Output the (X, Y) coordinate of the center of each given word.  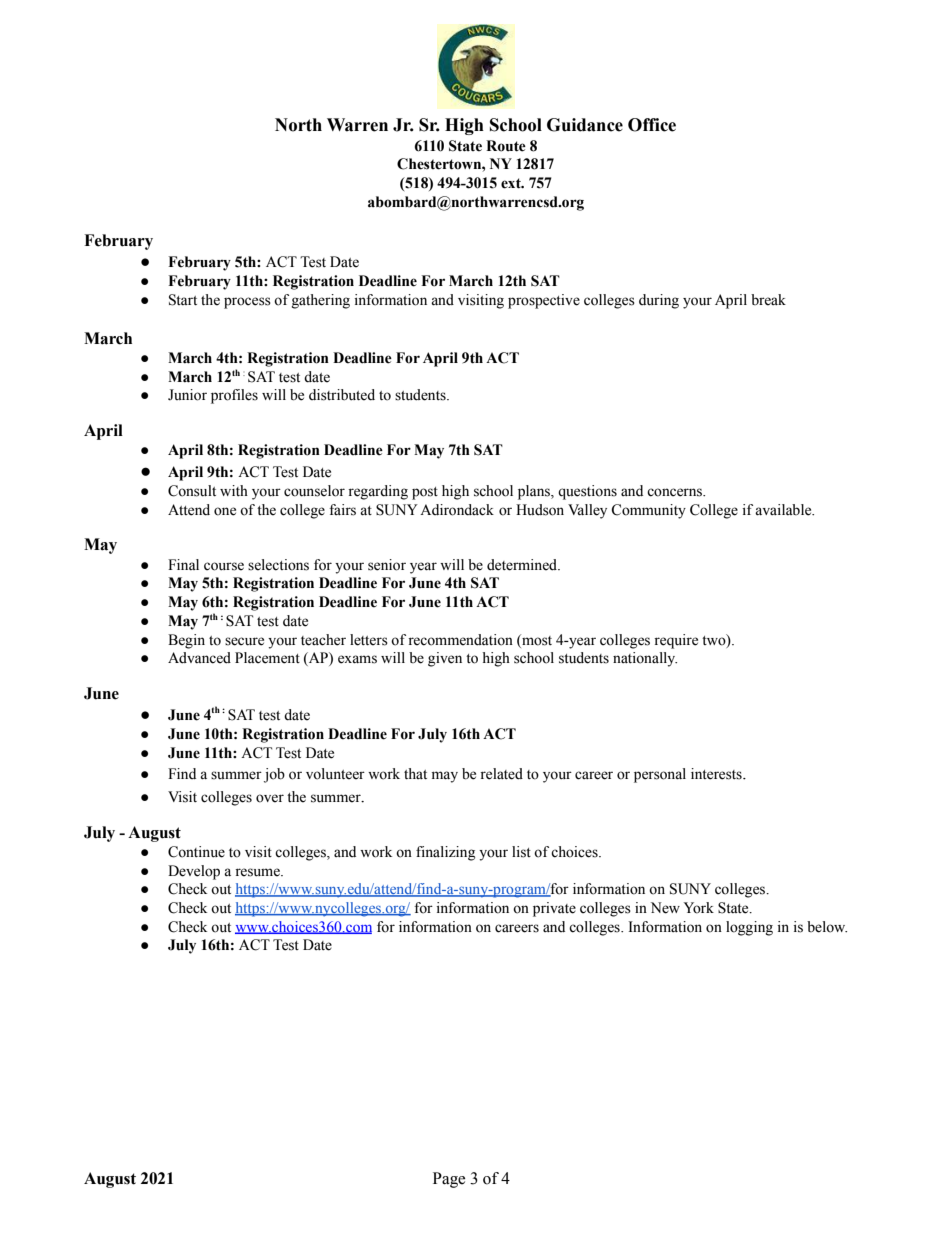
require (676, 641)
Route (506, 146)
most (536, 640)
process (247, 303)
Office (652, 125)
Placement (267, 658)
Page (449, 1180)
